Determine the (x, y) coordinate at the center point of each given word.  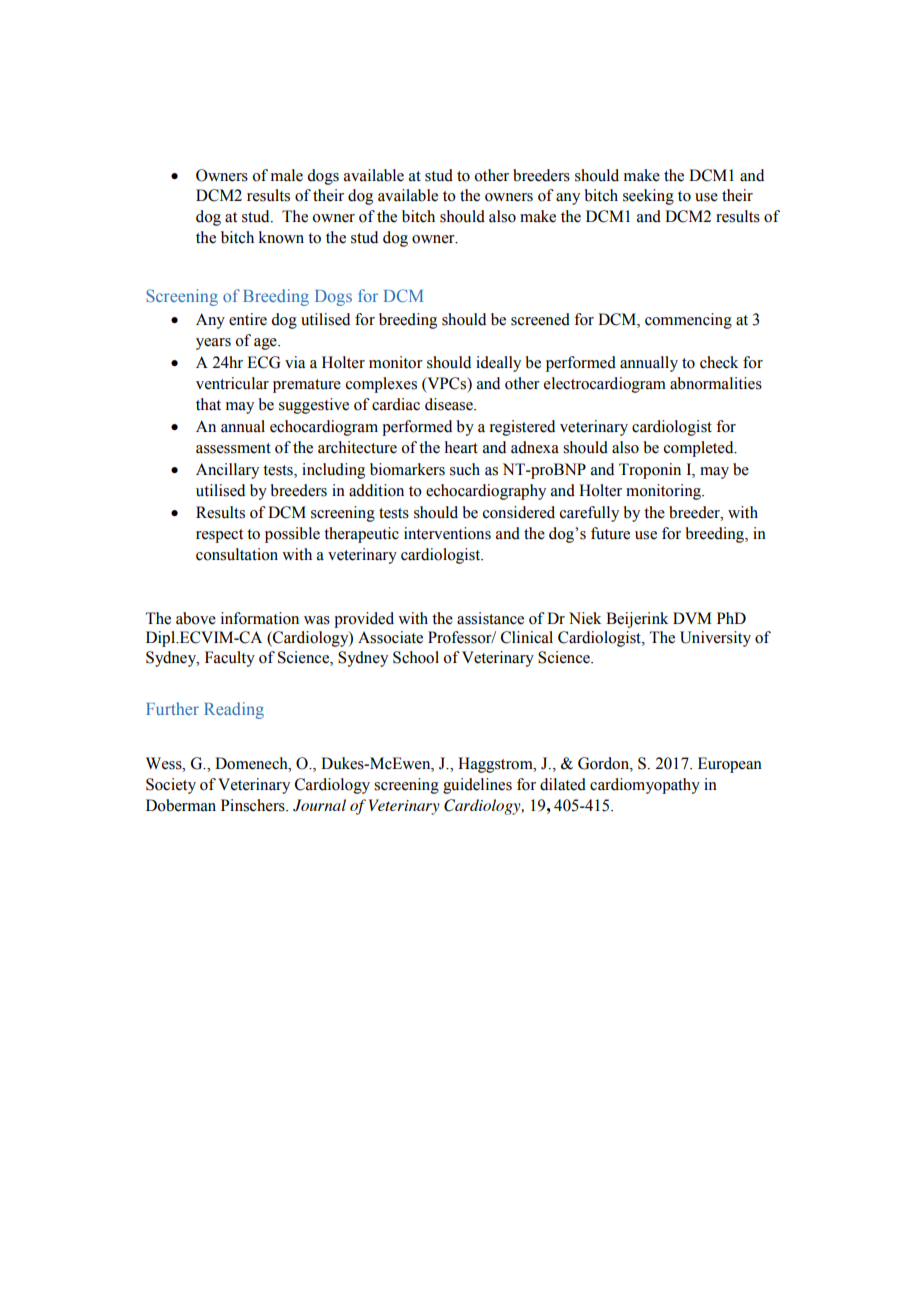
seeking (648, 197)
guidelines (477, 786)
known (281, 237)
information (260, 618)
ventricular (232, 383)
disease (450, 404)
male (287, 175)
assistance (490, 618)
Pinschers (254, 805)
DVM (692, 618)
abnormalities (716, 383)
